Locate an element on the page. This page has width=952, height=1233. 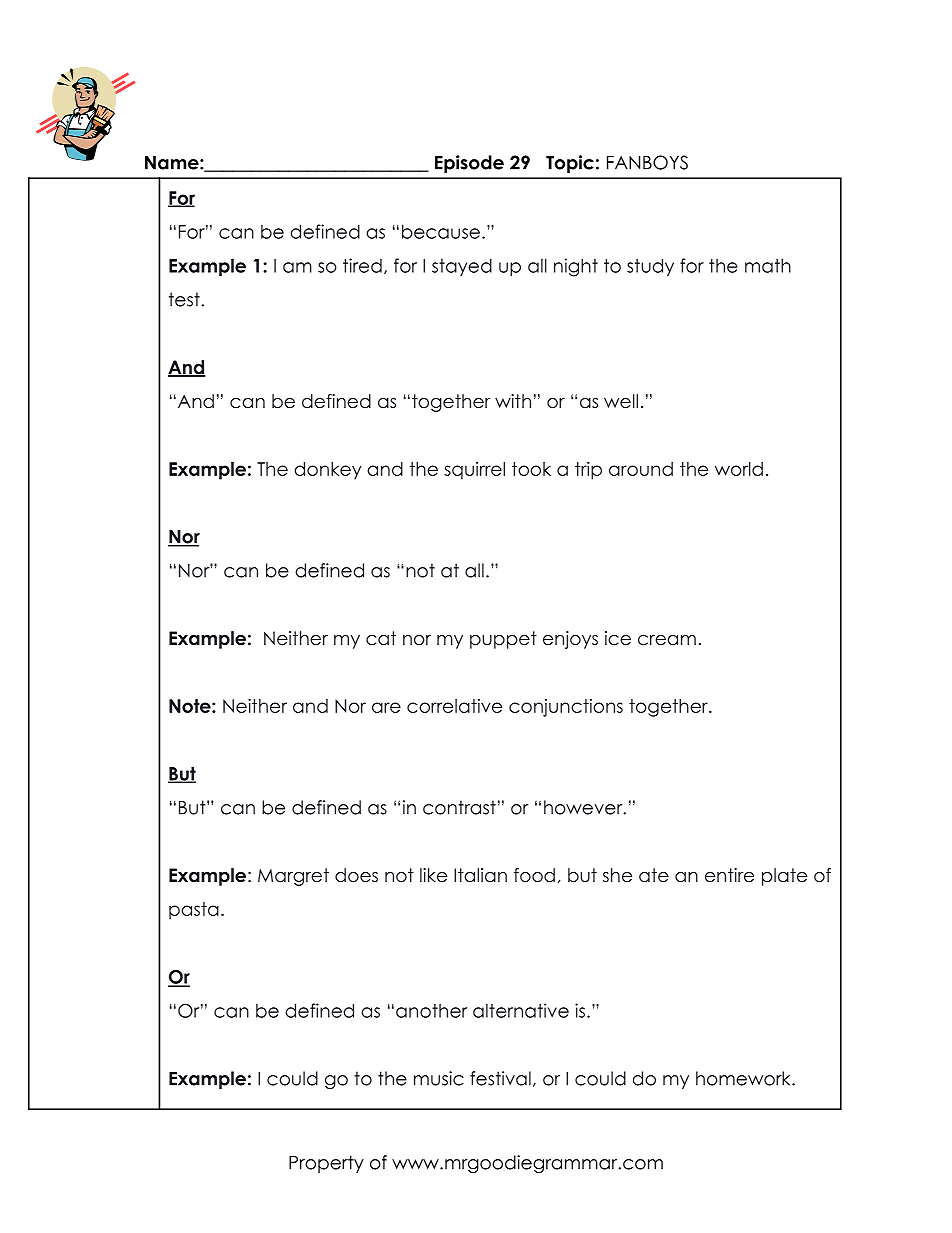
puppet is located at coordinates (503, 640).
